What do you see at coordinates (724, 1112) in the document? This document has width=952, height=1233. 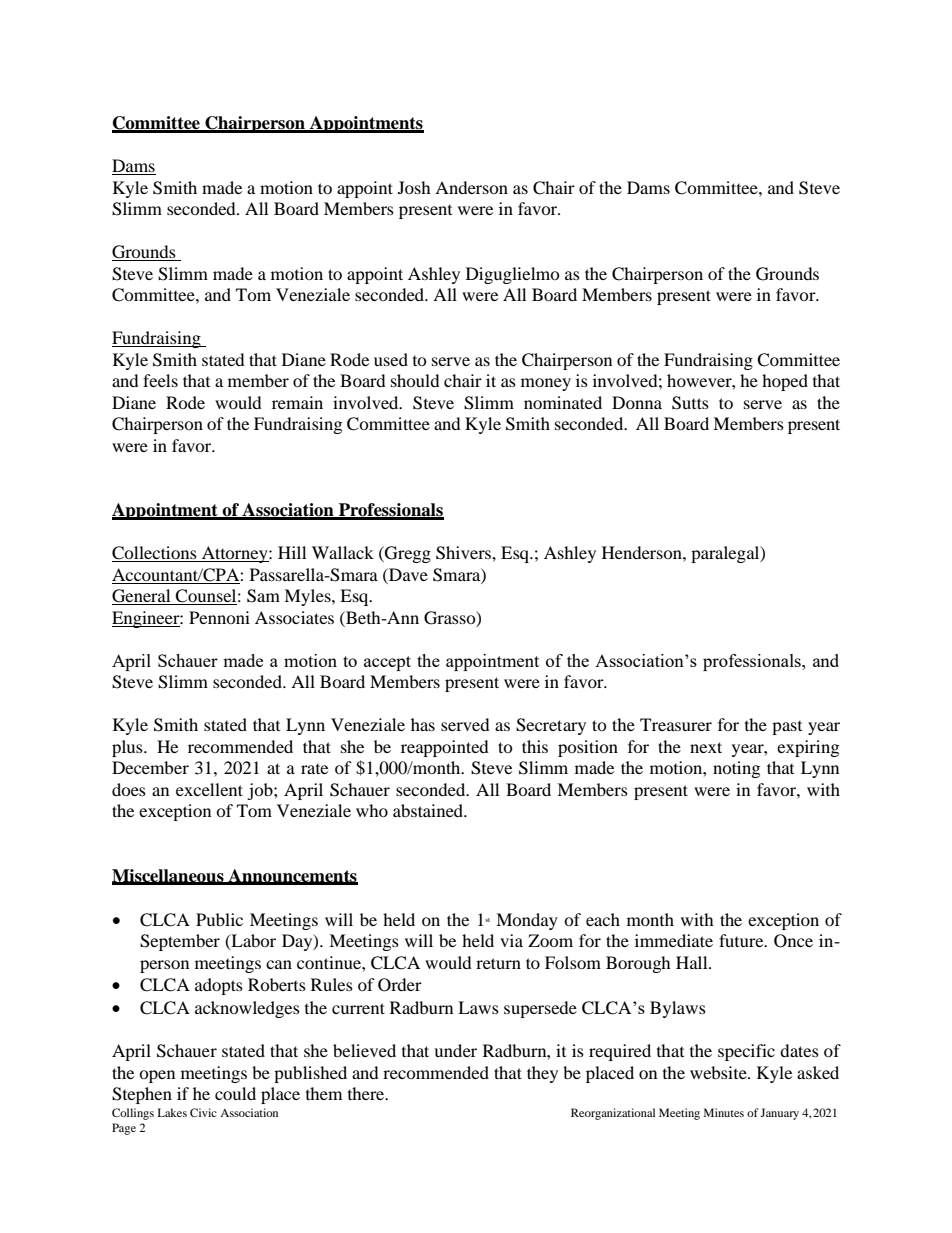 I see `Minutes` at bounding box center [724, 1112].
